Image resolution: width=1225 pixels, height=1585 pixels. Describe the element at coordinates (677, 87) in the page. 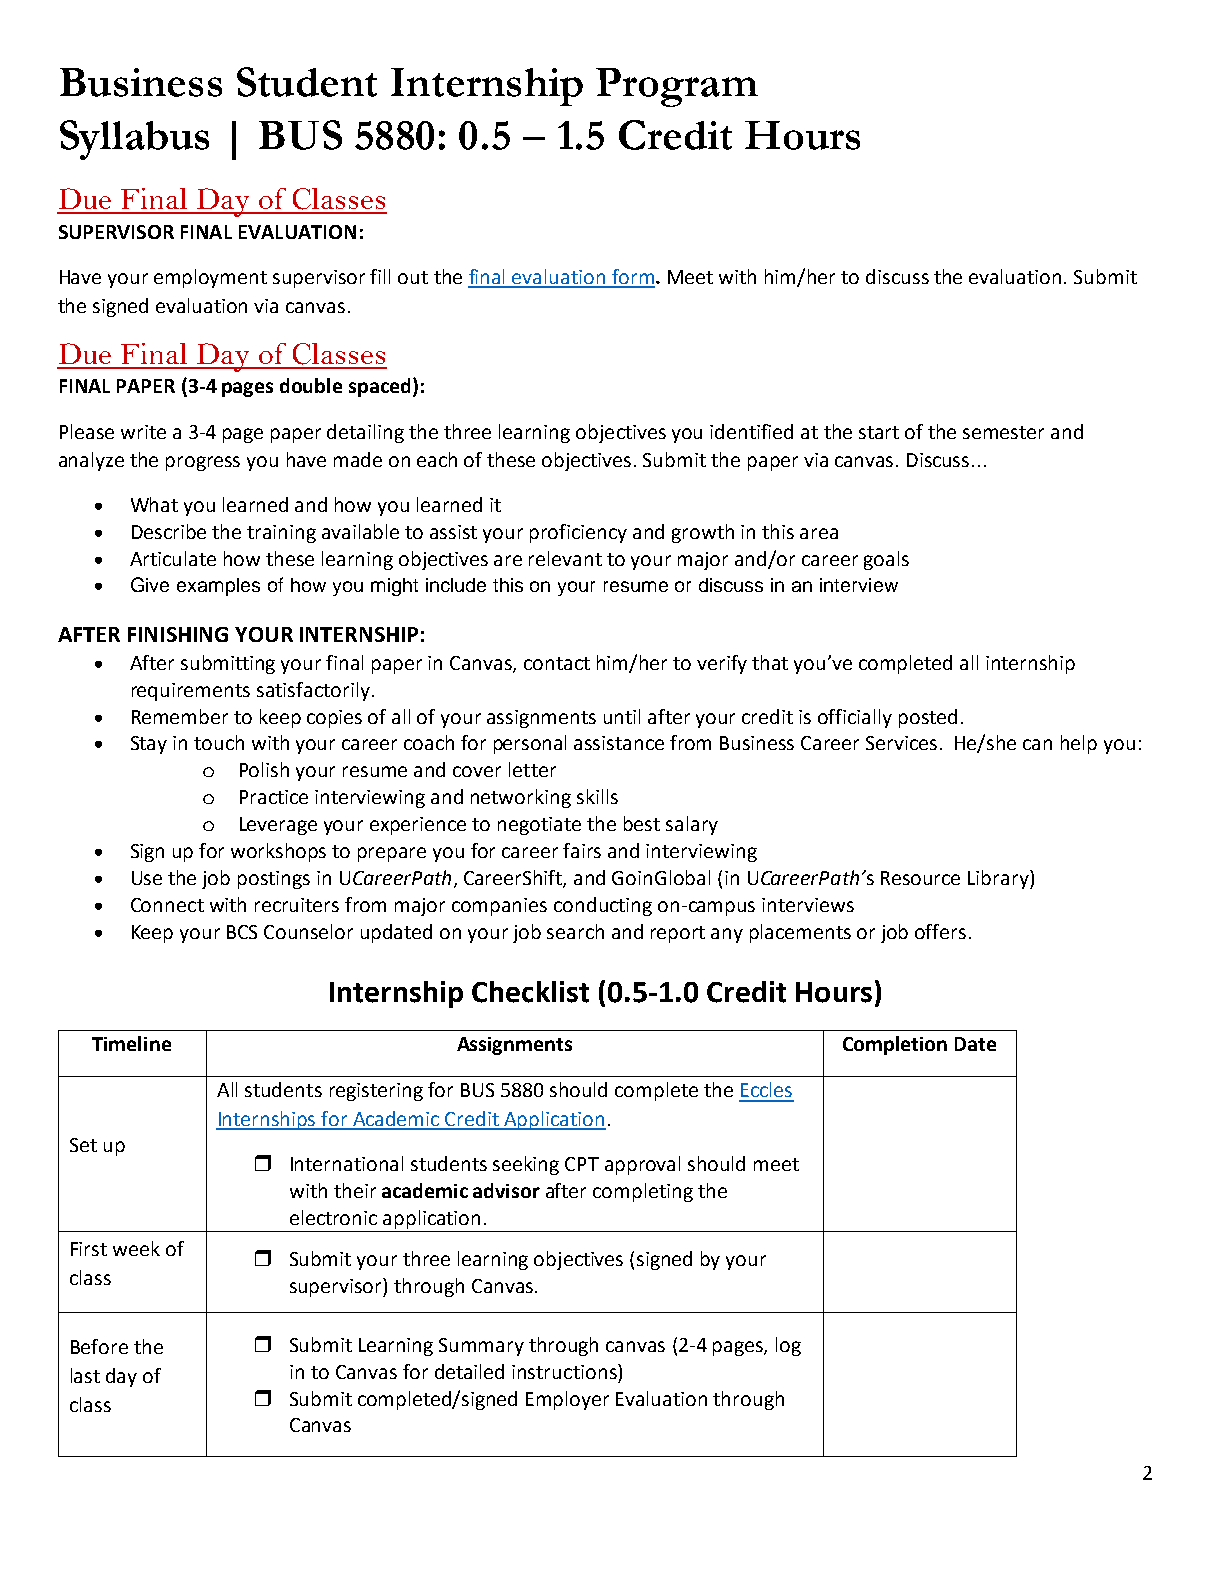

I see `Program` at that location.
